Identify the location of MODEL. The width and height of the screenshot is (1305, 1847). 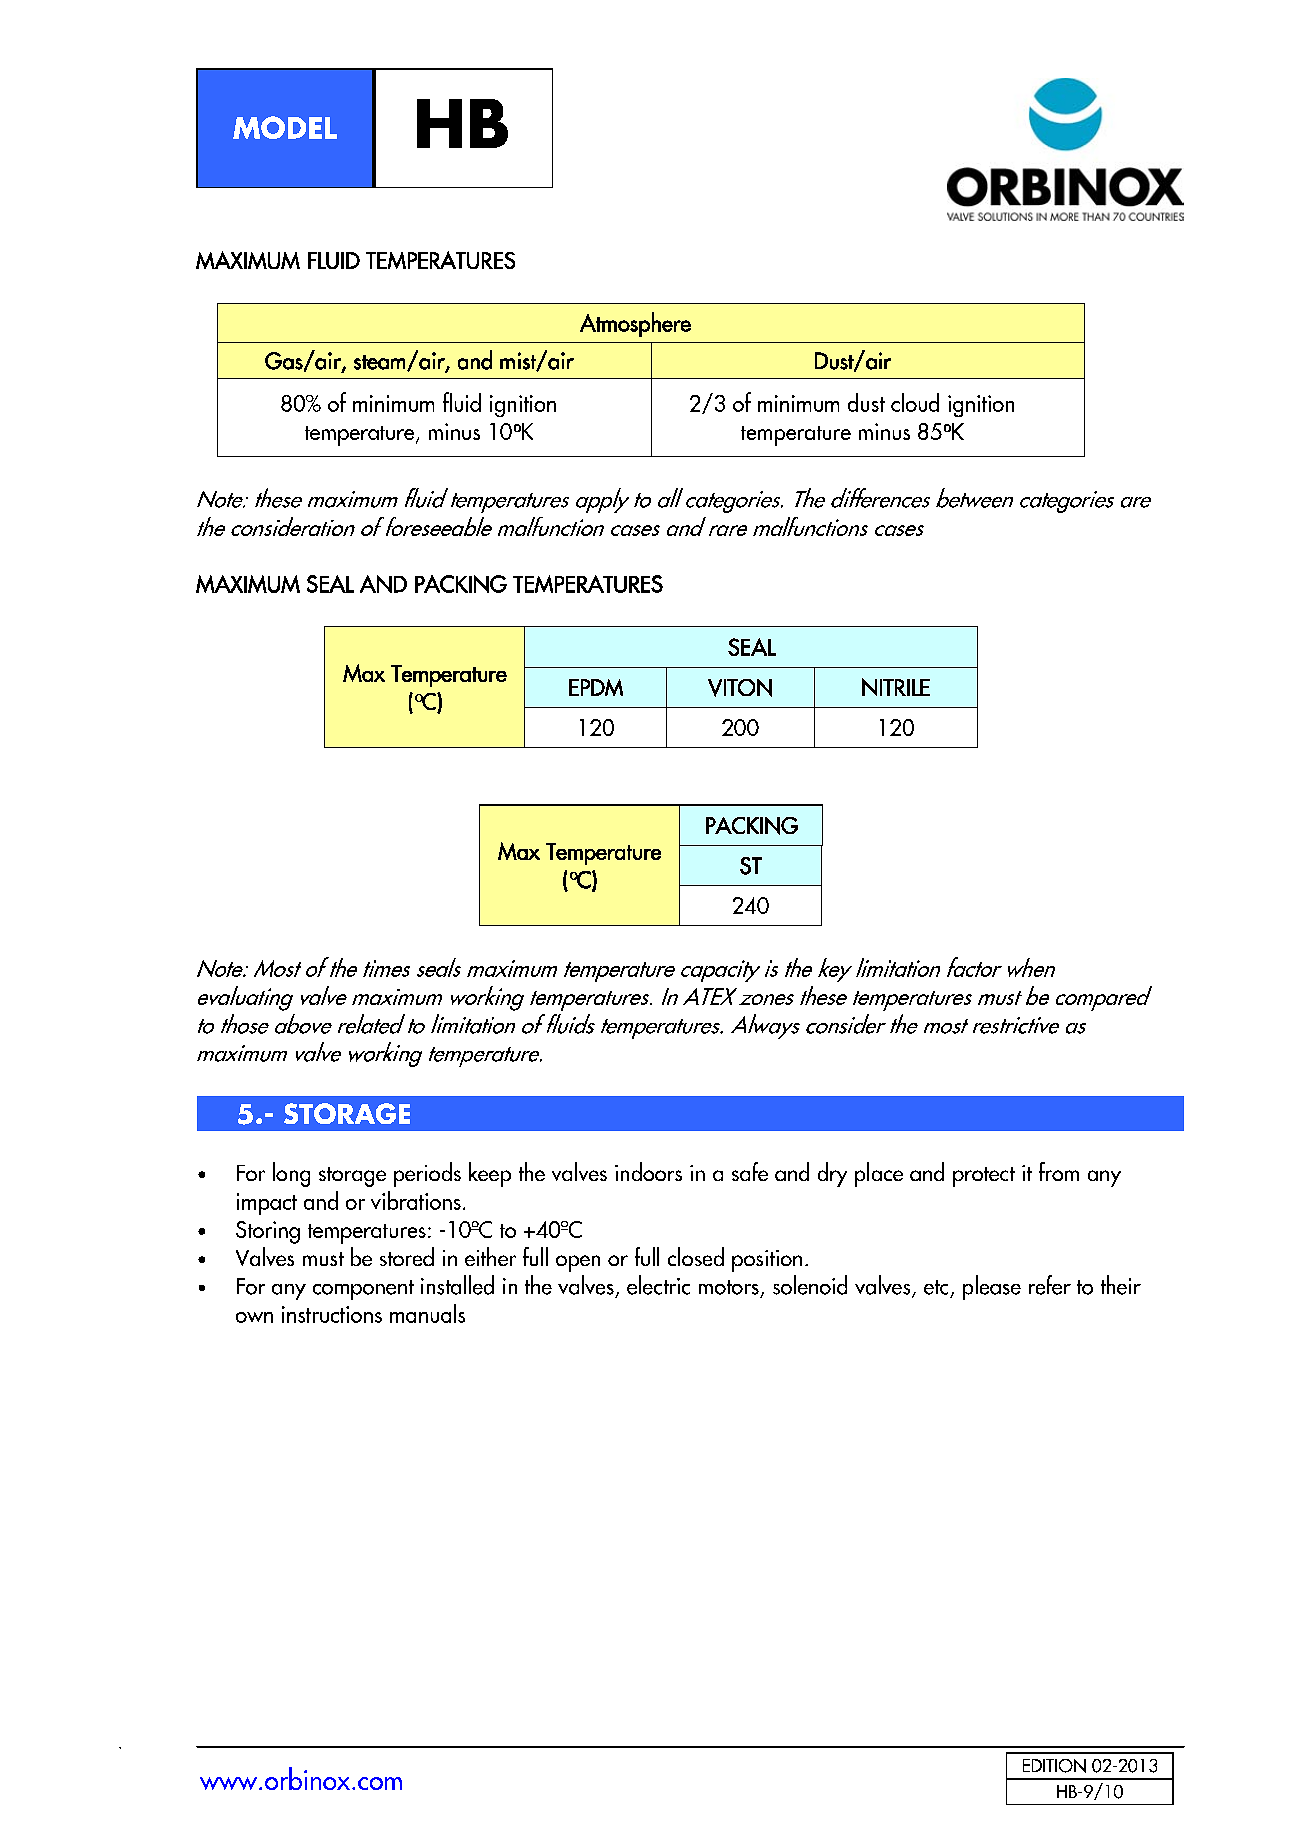
(285, 127).
